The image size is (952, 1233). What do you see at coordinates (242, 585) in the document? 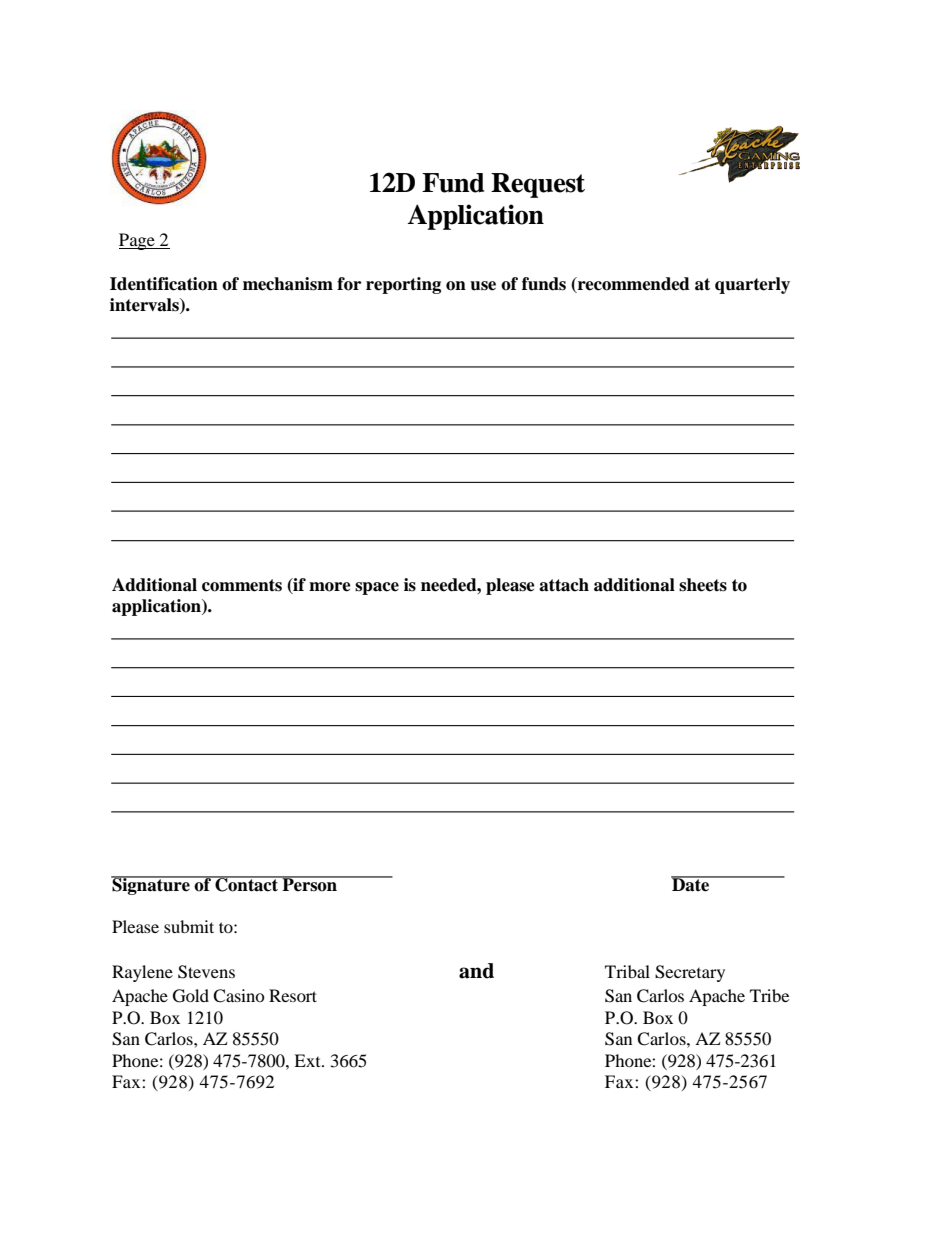
I see `comments` at bounding box center [242, 585].
